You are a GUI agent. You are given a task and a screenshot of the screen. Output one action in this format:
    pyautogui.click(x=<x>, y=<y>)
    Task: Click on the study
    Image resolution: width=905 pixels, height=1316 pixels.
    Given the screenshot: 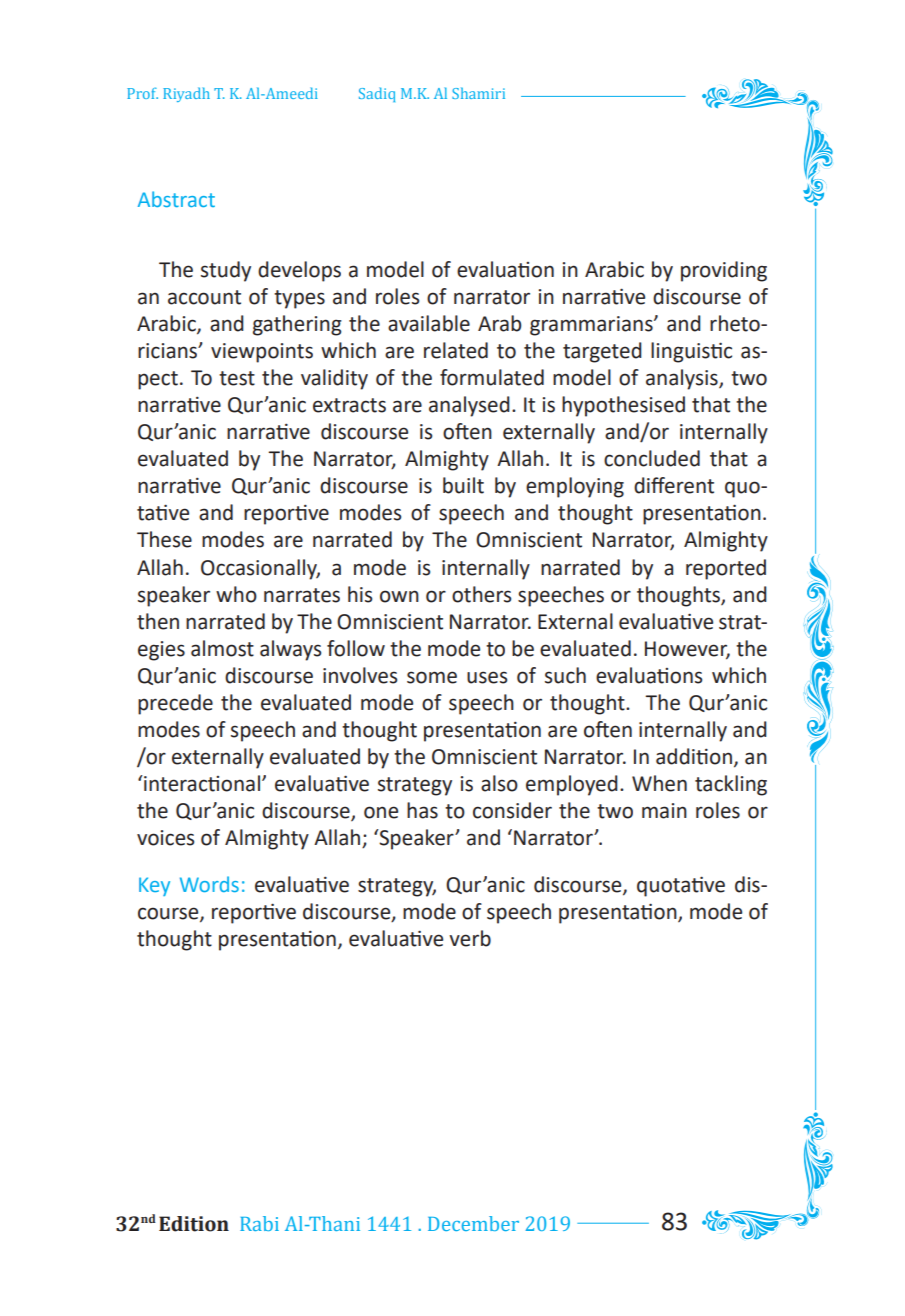 What is the action you would take?
    pyautogui.click(x=226, y=271)
